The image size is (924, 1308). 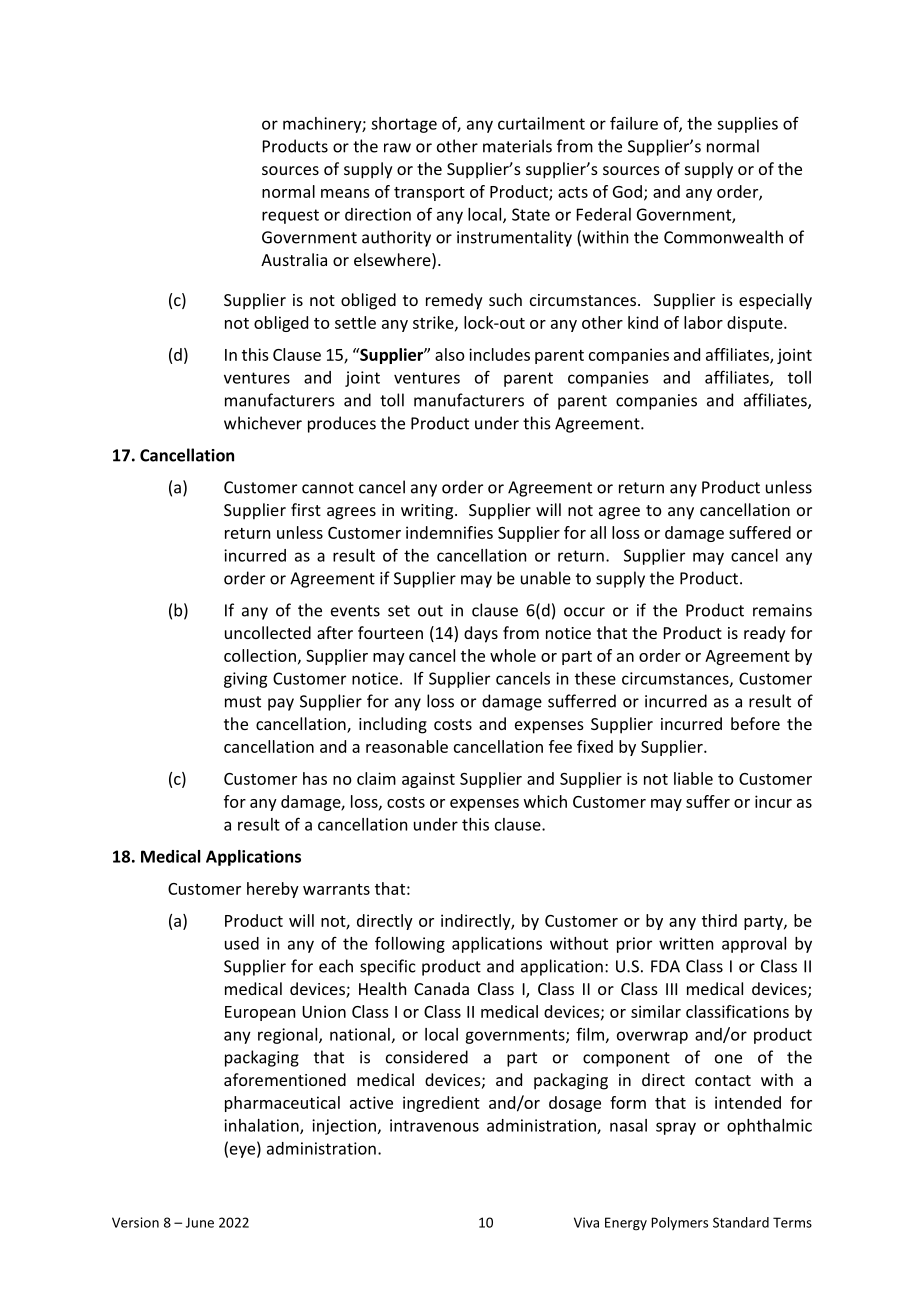 I want to click on supplies, so click(x=747, y=125).
